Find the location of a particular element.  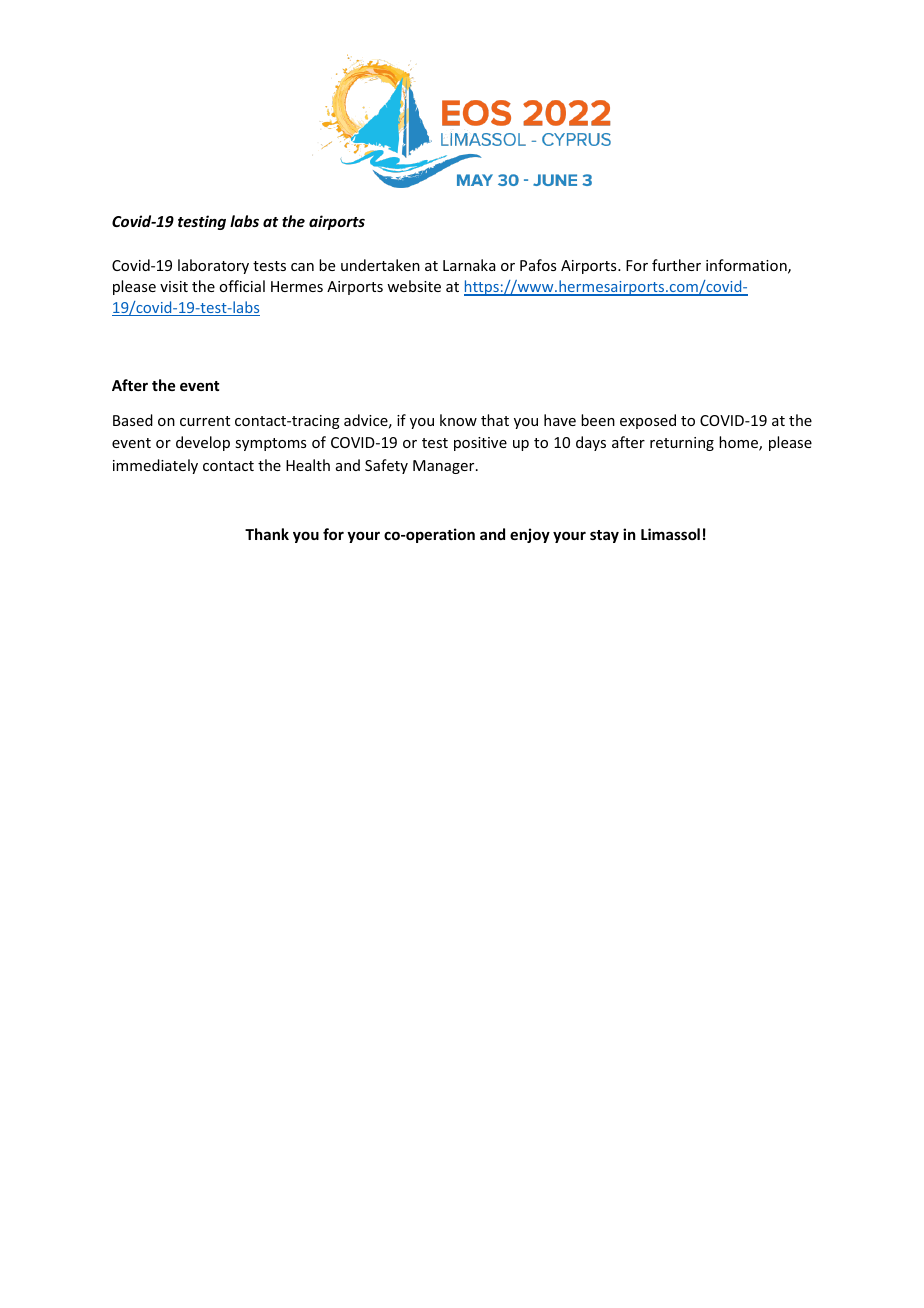

Thank is located at coordinates (267, 534).
